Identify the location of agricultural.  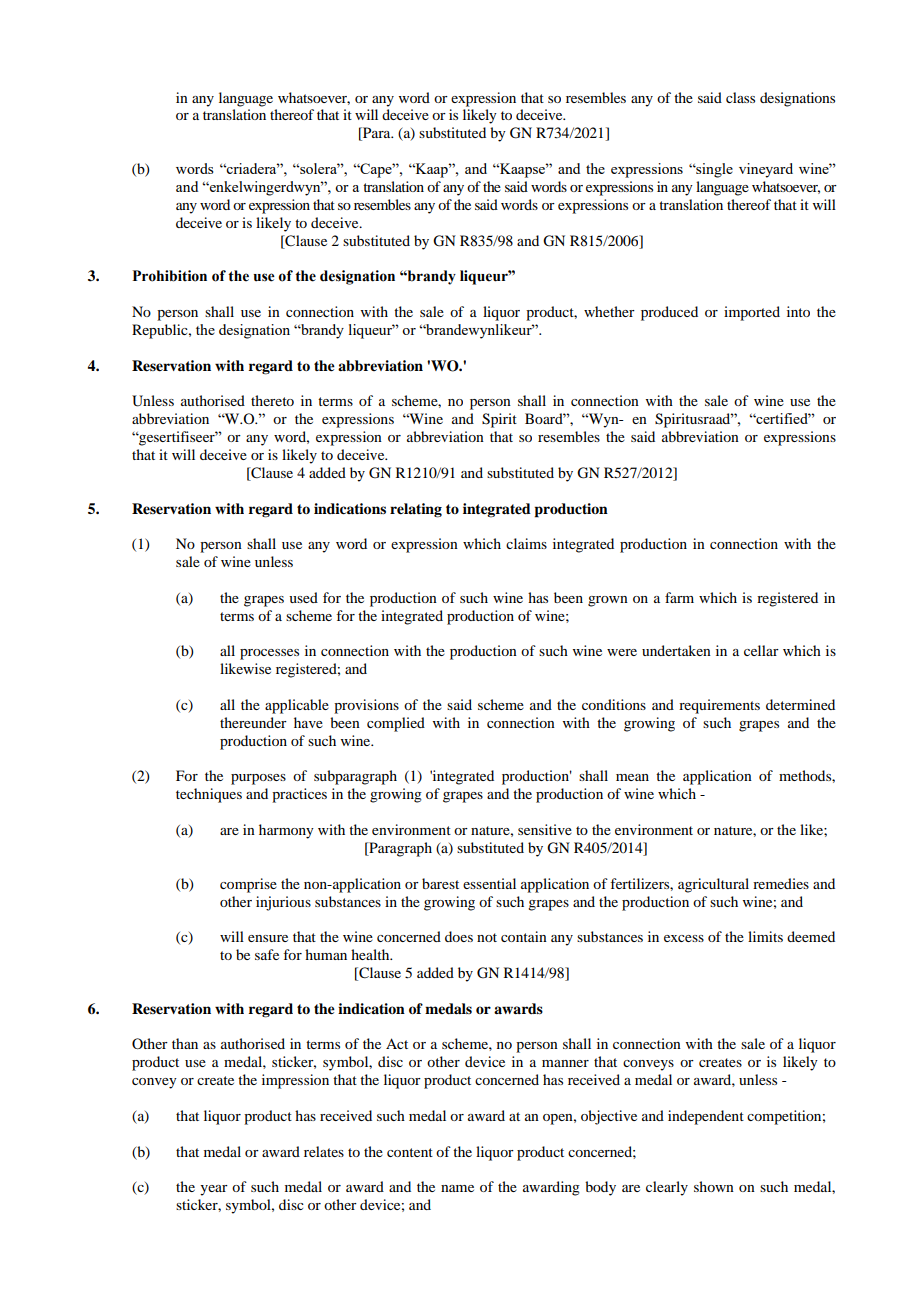
(713, 885).
